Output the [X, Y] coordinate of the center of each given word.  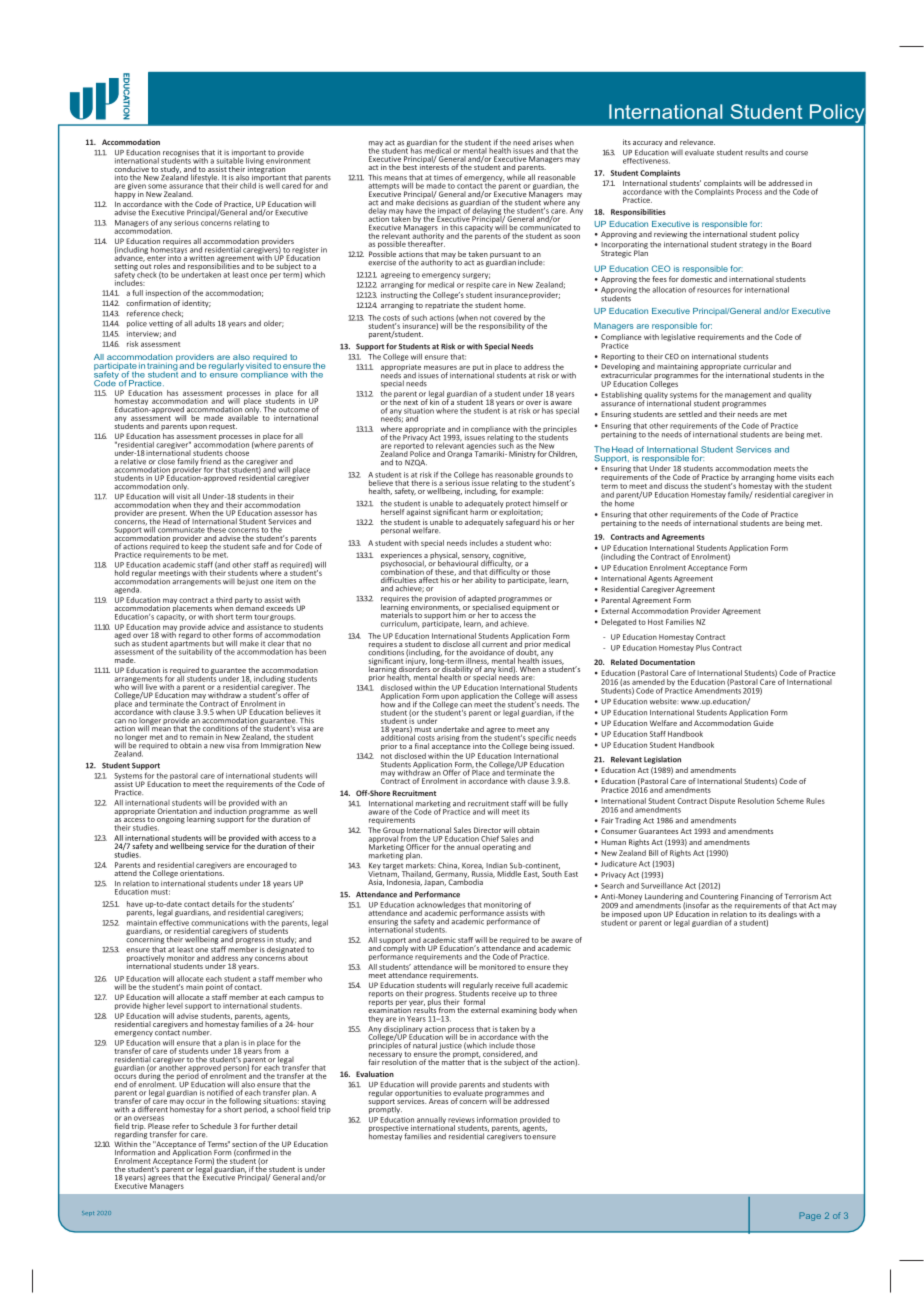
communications [219, 923]
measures [440, 367]
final [422, 746]
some [157, 186]
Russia [483, 873]
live [151, 687]
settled [690, 414]
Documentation [667, 662]
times [443, 178]
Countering [719, 898]
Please [159, 1126]
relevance [697, 142]
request [223, 427]
